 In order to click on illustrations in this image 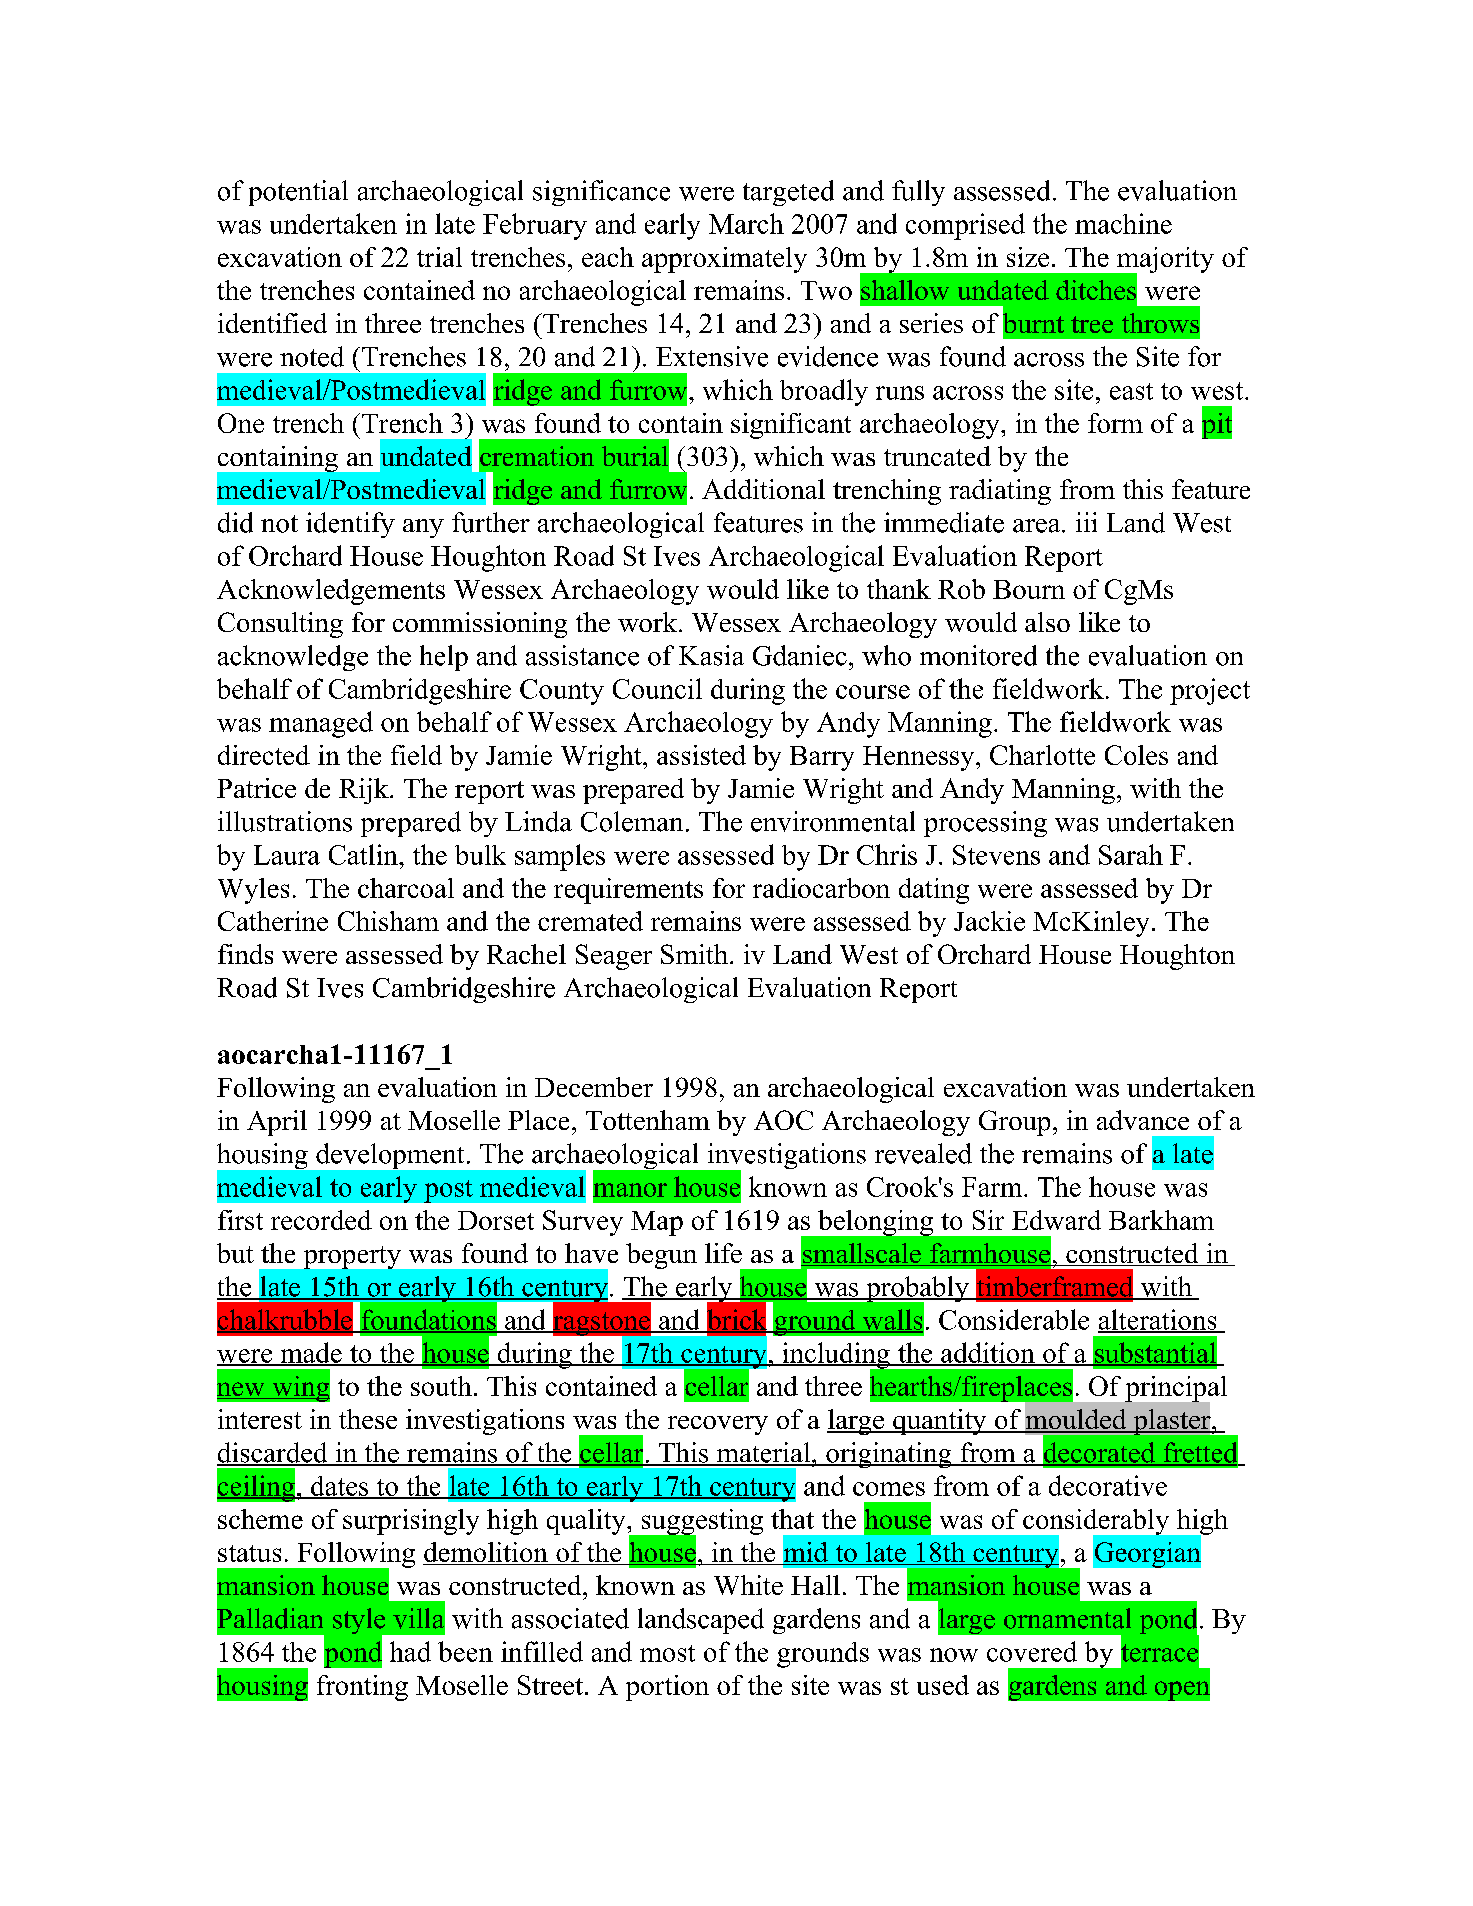, I will do `click(285, 821)`.
